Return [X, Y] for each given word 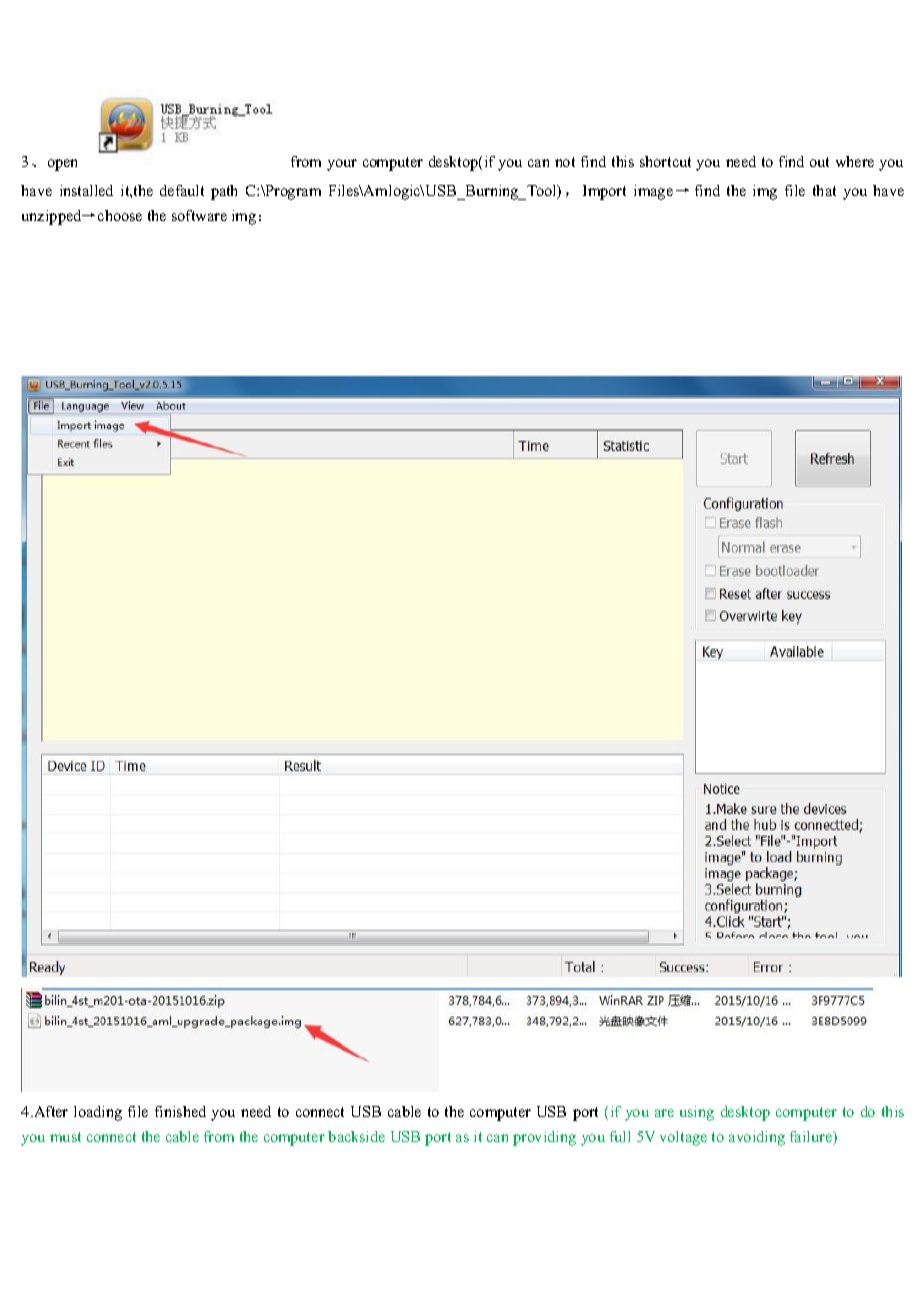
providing [544, 1138]
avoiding [757, 1138]
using [697, 1113]
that [824, 190]
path [224, 192]
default [182, 190]
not [565, 162]
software [199, 215]
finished [180, 1111]
